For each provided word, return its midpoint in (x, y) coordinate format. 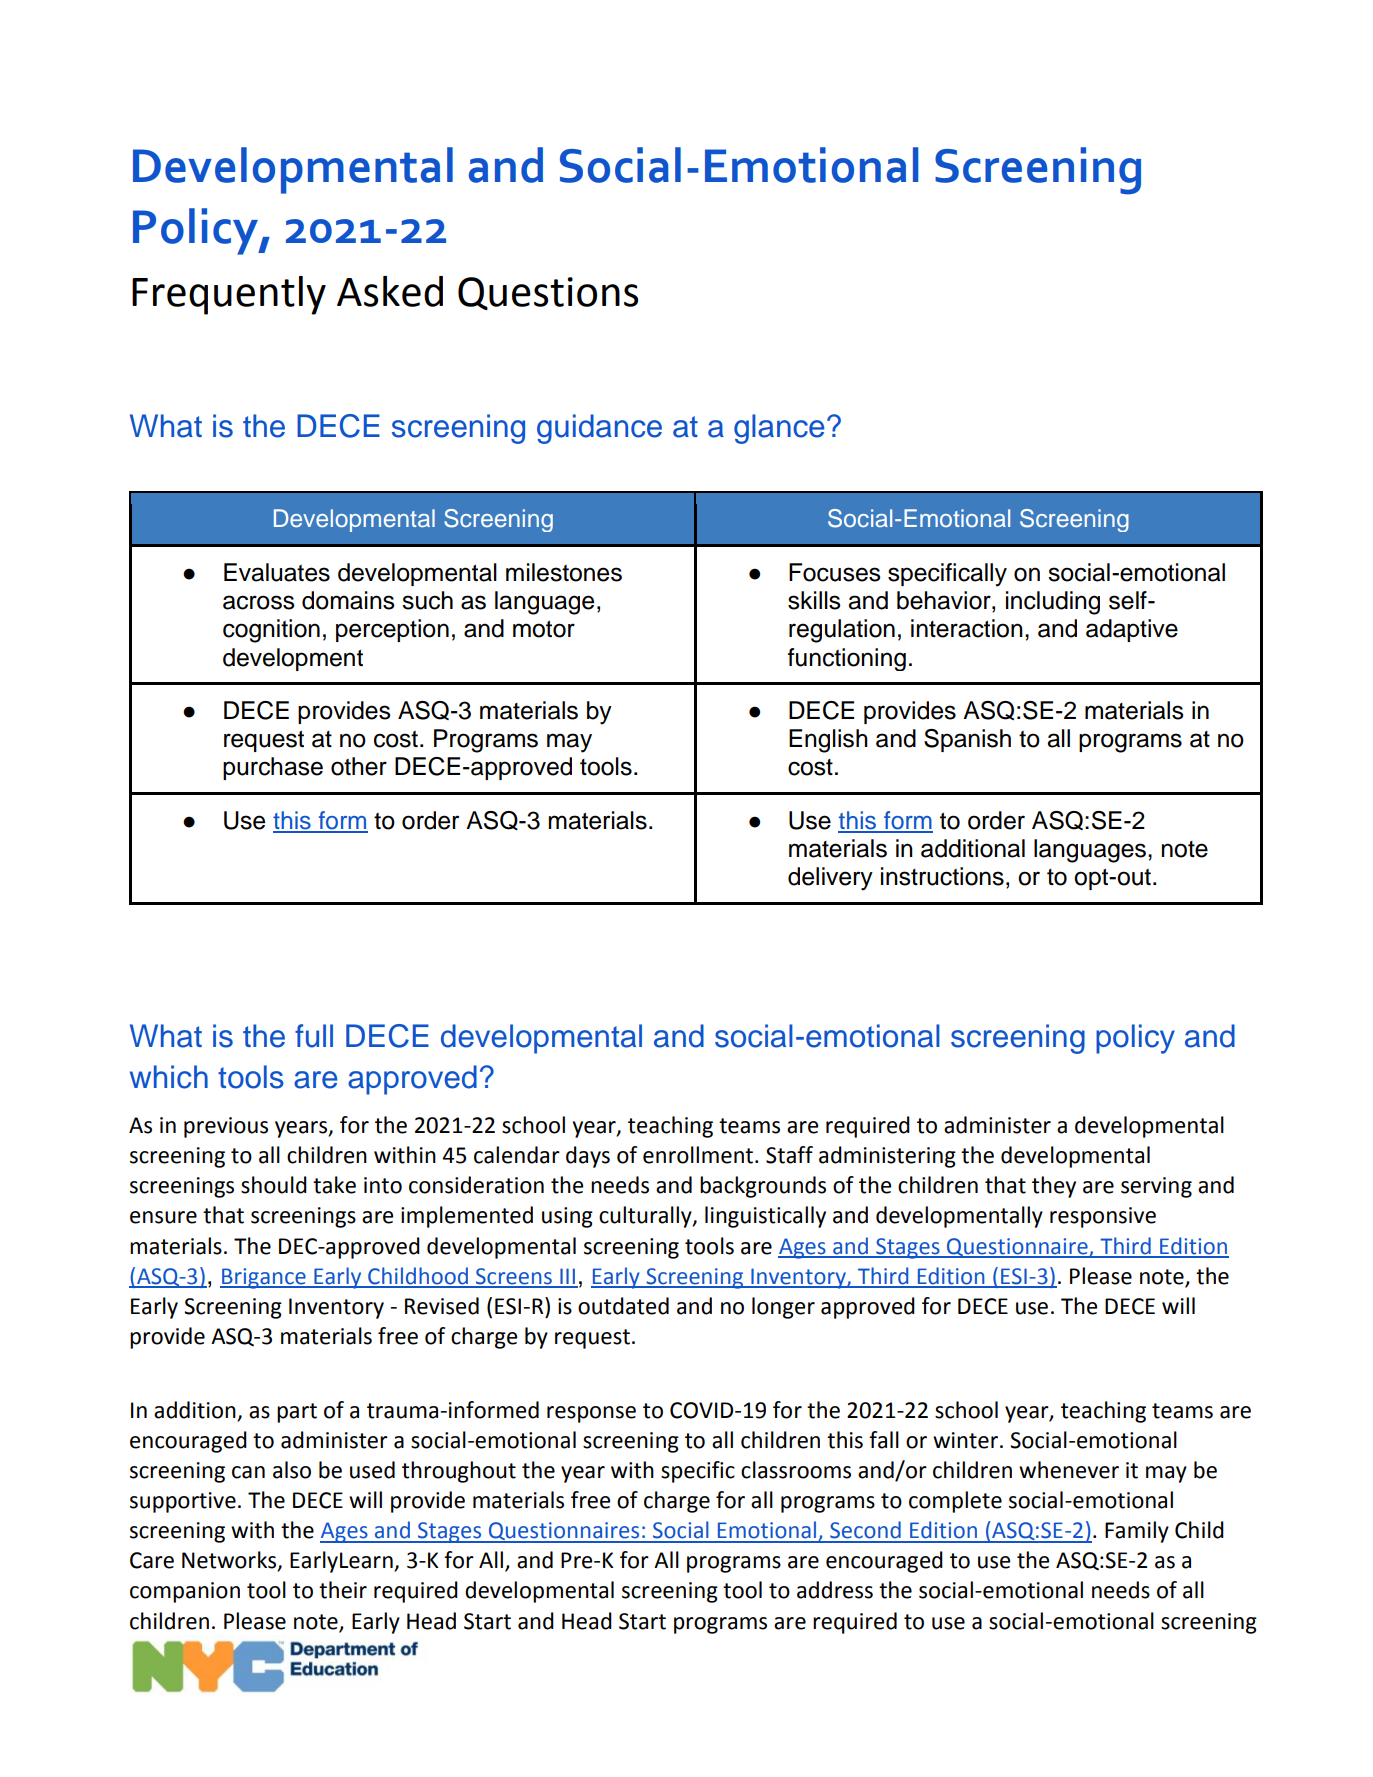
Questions (548, 293)
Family (1137, 1532)
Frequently (229, 295)
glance (779, 429)
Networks (230, 1561)
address (835, 1590)
